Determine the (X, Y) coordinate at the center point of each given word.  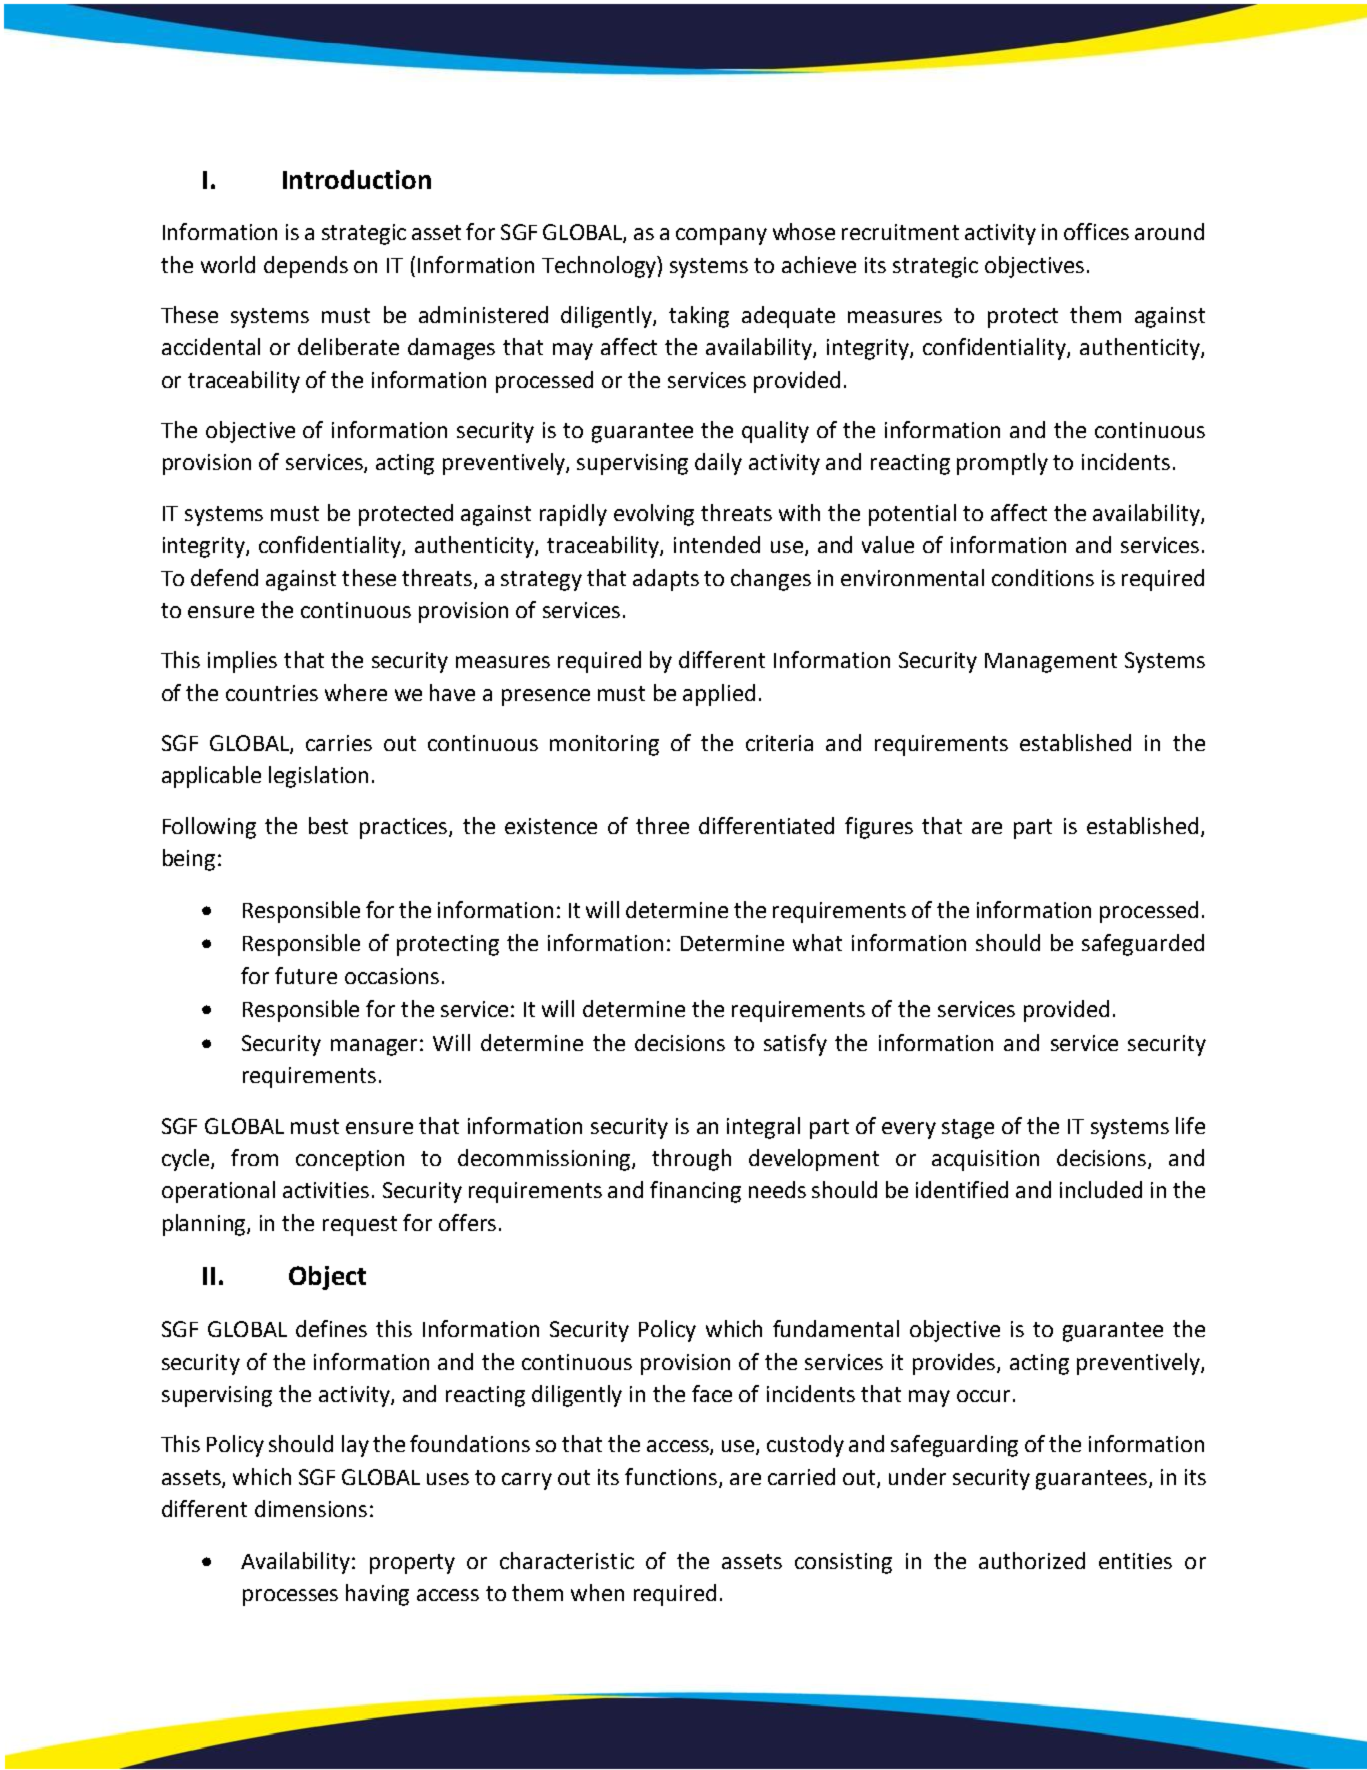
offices (1096, 231)
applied (719, 695)
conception (350, 1160)
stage (968, 1129)
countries (272, 693)
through (691, 1160)
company (721, 236)
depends (306, 267)
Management (1051, 663)
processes (290, 1597)
